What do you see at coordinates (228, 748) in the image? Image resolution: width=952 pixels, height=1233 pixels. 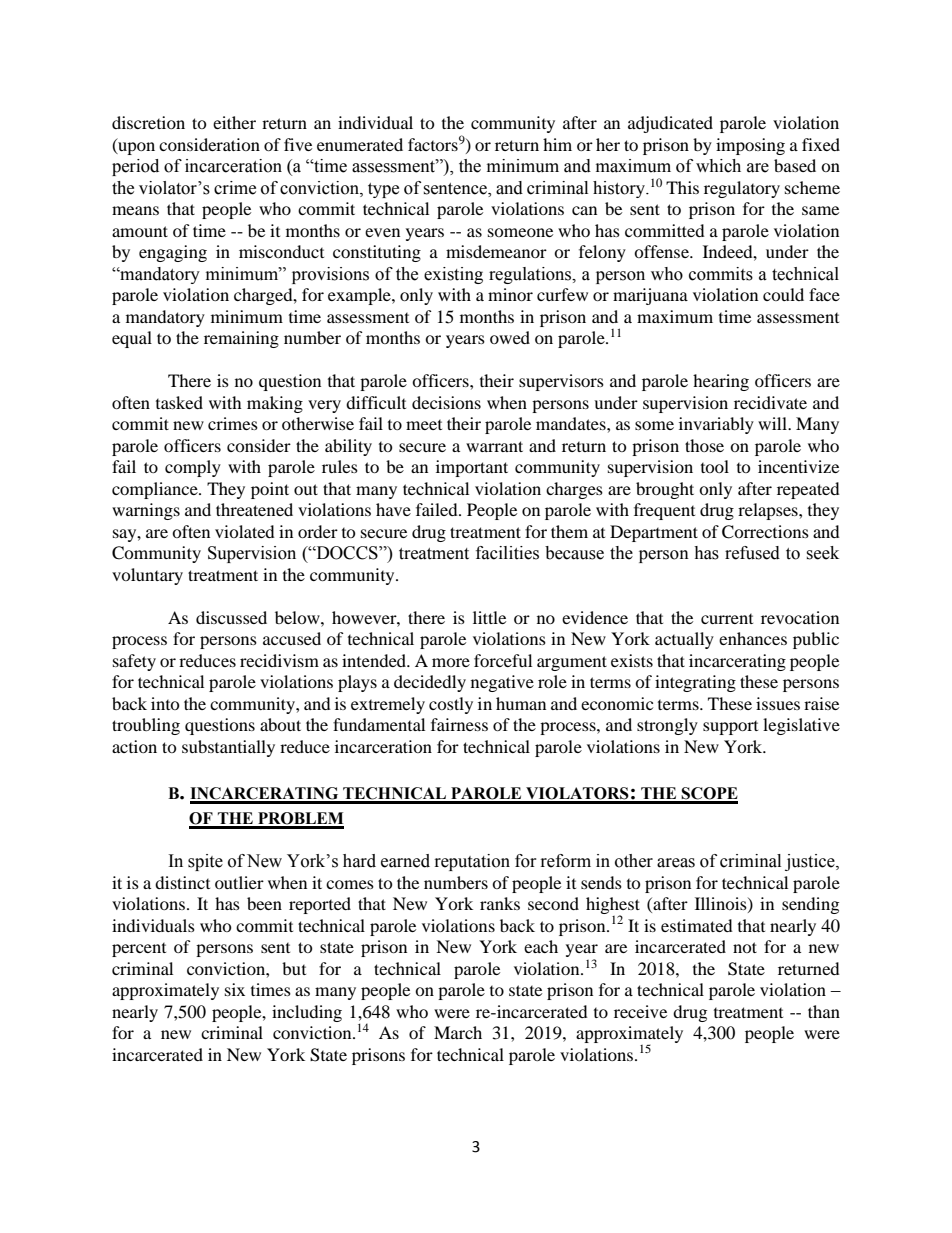 I see `substantially` at bounding box center [228, 748].
